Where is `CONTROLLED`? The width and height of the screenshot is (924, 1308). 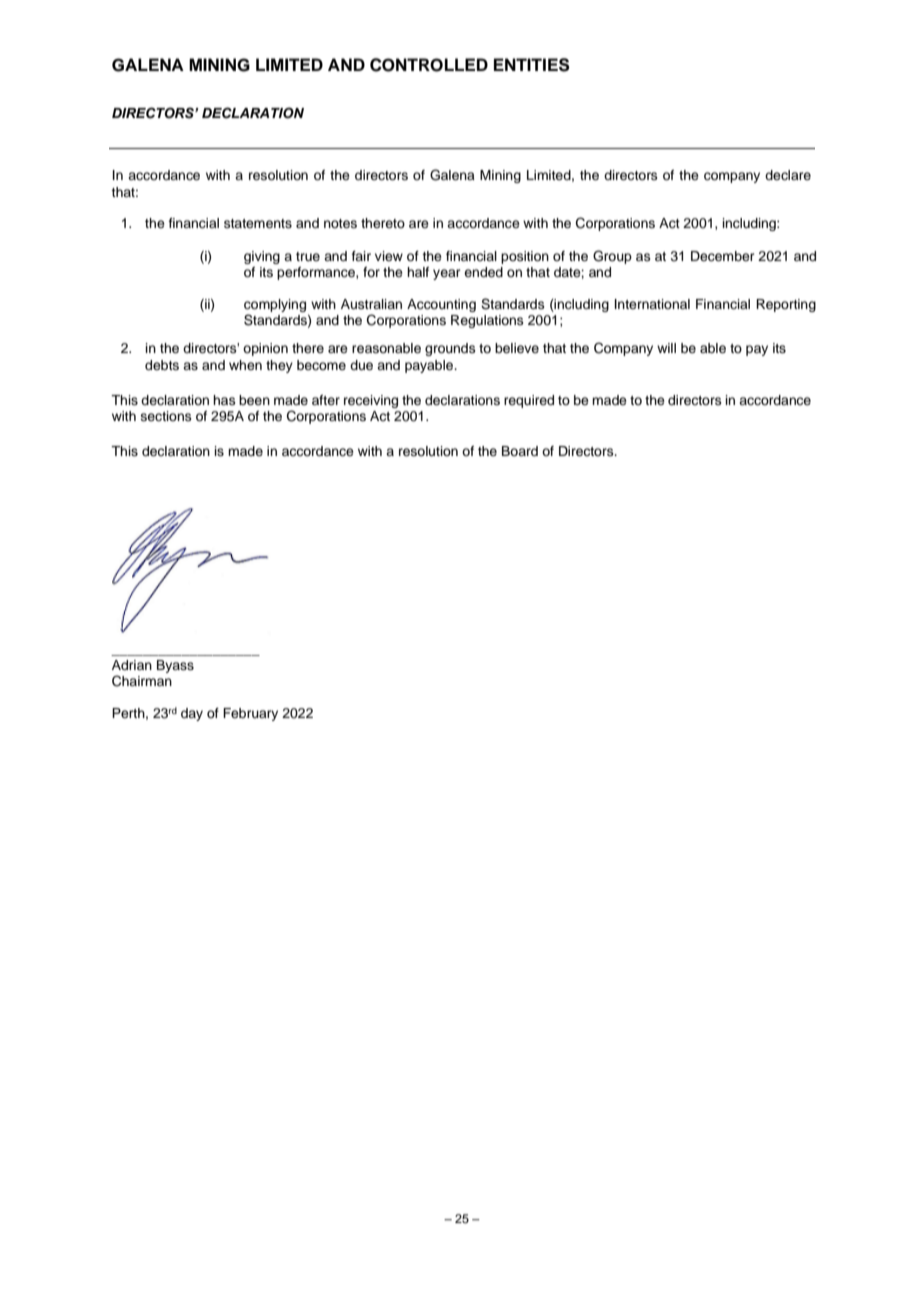
CONTROLLED is located at coordinates (429, 65).
